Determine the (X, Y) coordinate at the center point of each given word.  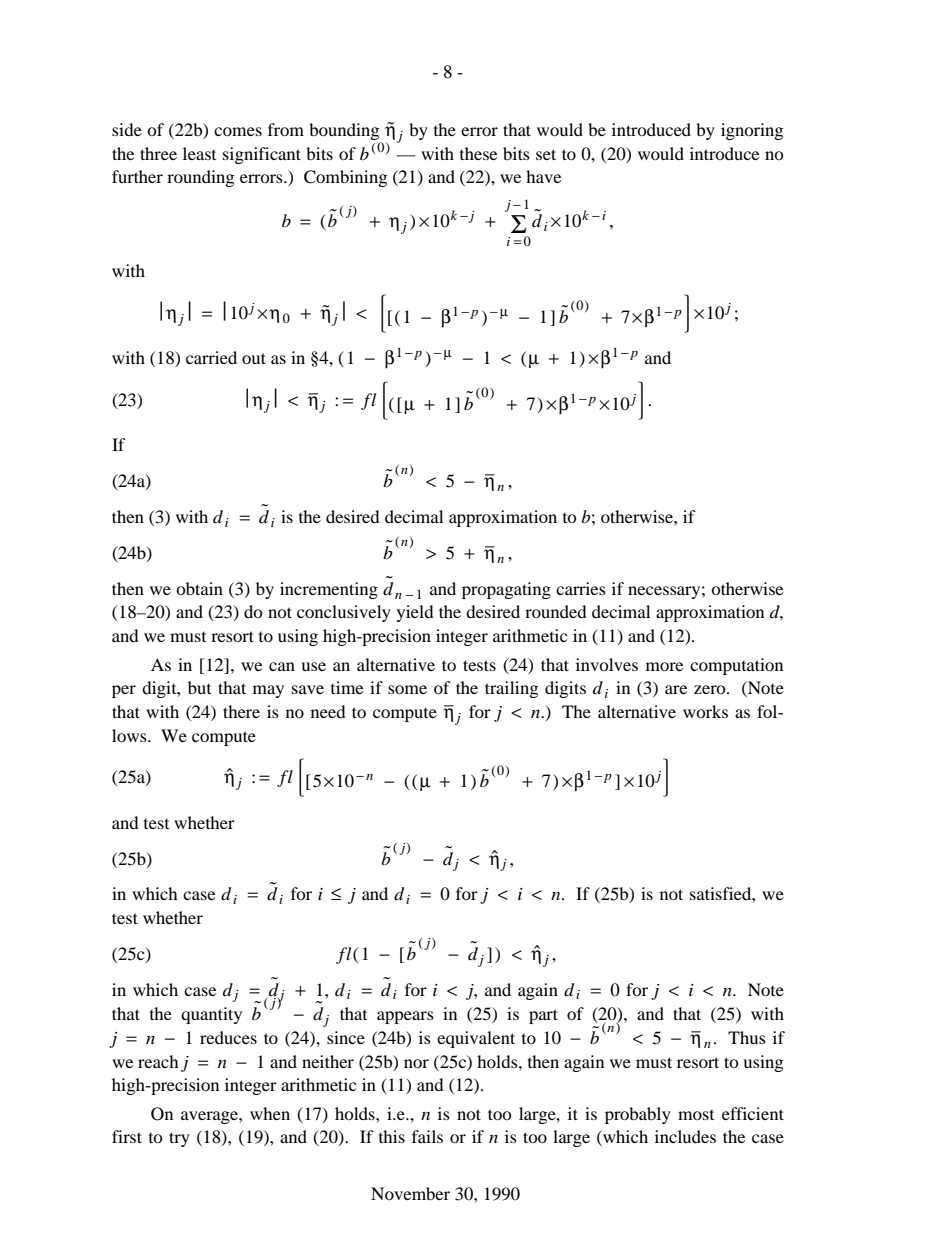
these (478, 153)
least (199, 153)
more (664, 666)
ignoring (752, 131)
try (179, 1139)
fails (427, 1136)
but (199, 687)
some (407, 689)
